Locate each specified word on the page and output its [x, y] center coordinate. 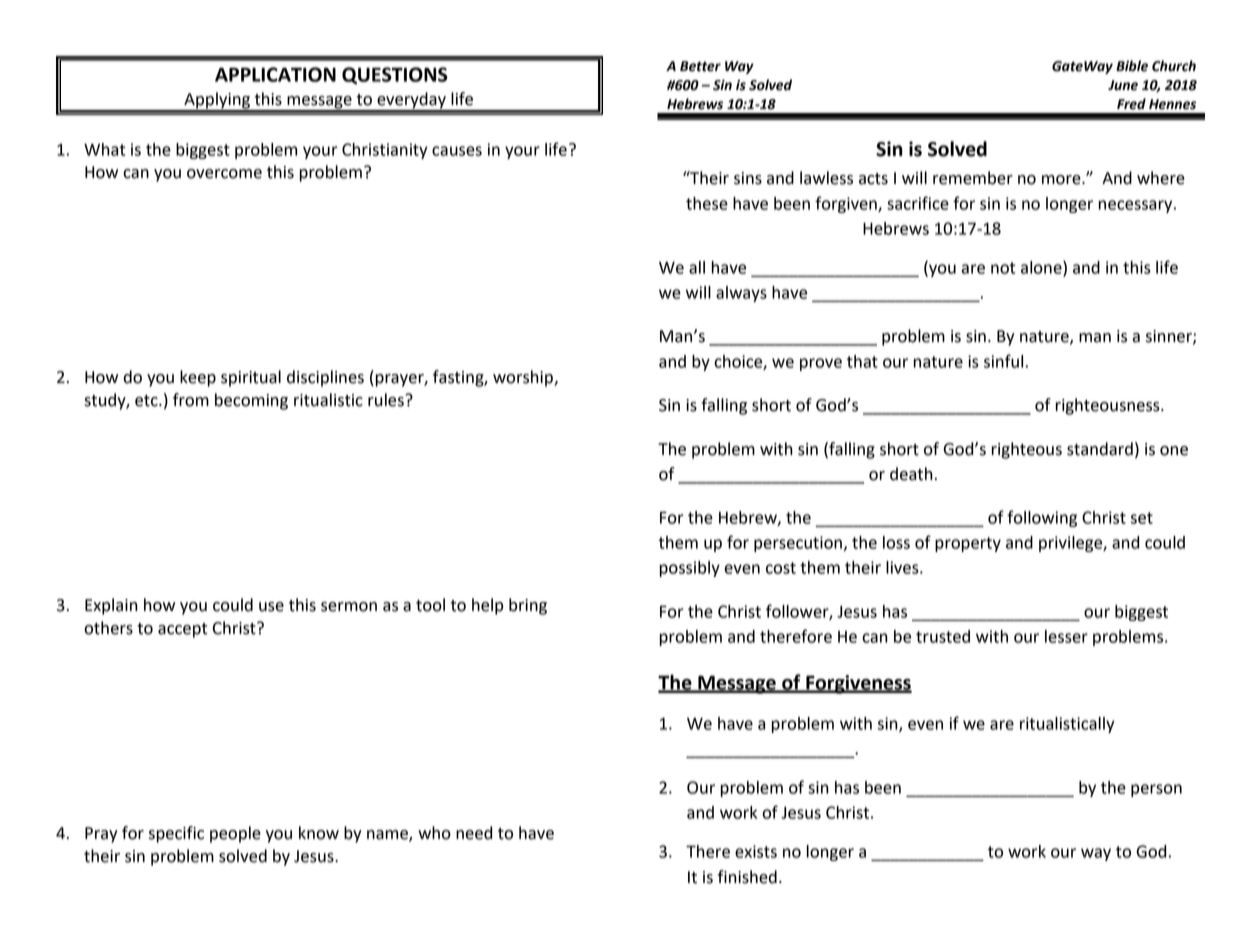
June [1123, 85]
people [235, 834]
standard [1100, 449]
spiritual [251, 378]
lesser [1066, 636]
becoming [251, 401]
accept [182, 630]
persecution [798, 544]
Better [700, 66]
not [1003, 268]
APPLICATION [275, 74]
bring [528, 606]
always [741, 294]
